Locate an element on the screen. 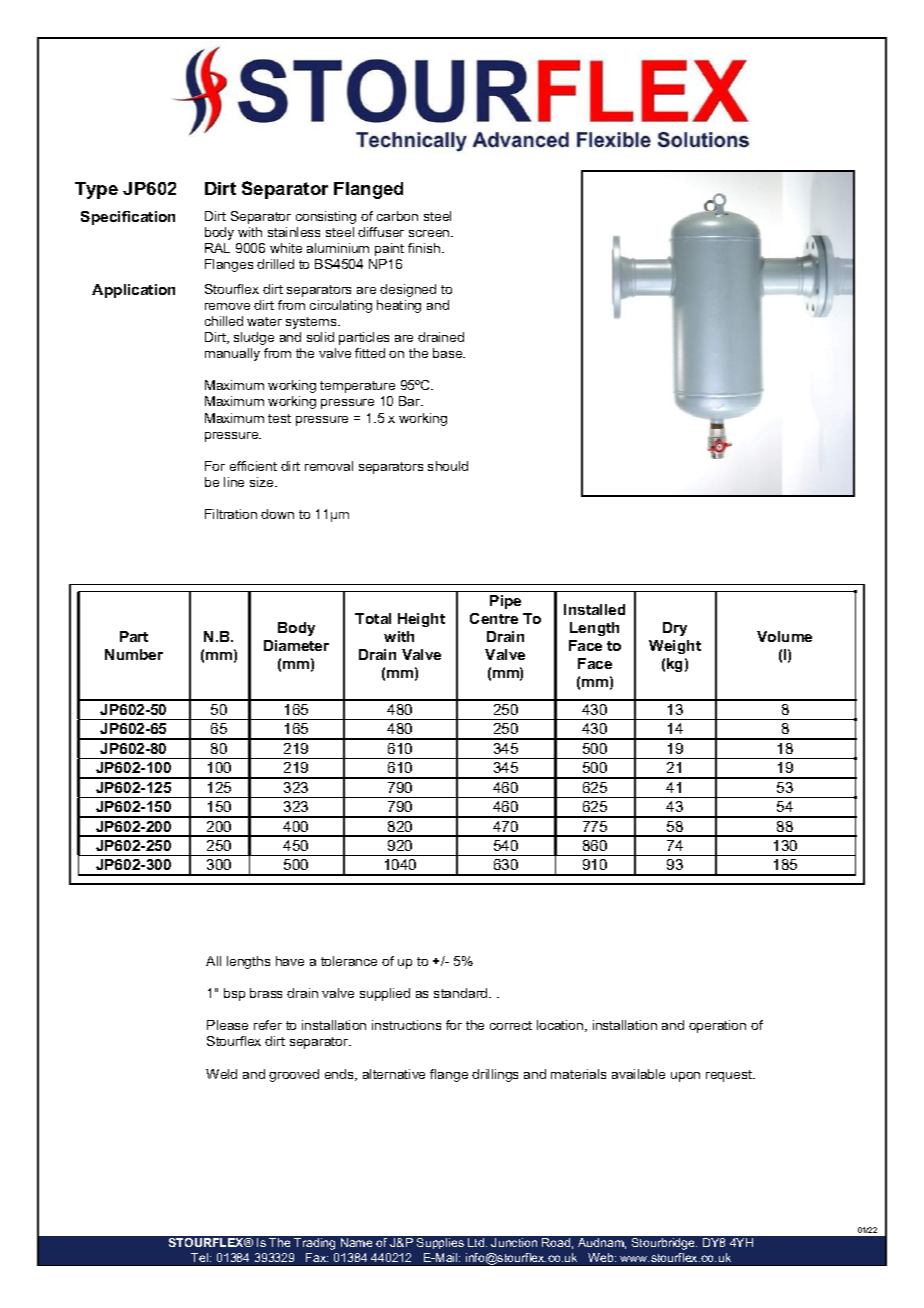  Dry is located at coordinates (675, 629).
